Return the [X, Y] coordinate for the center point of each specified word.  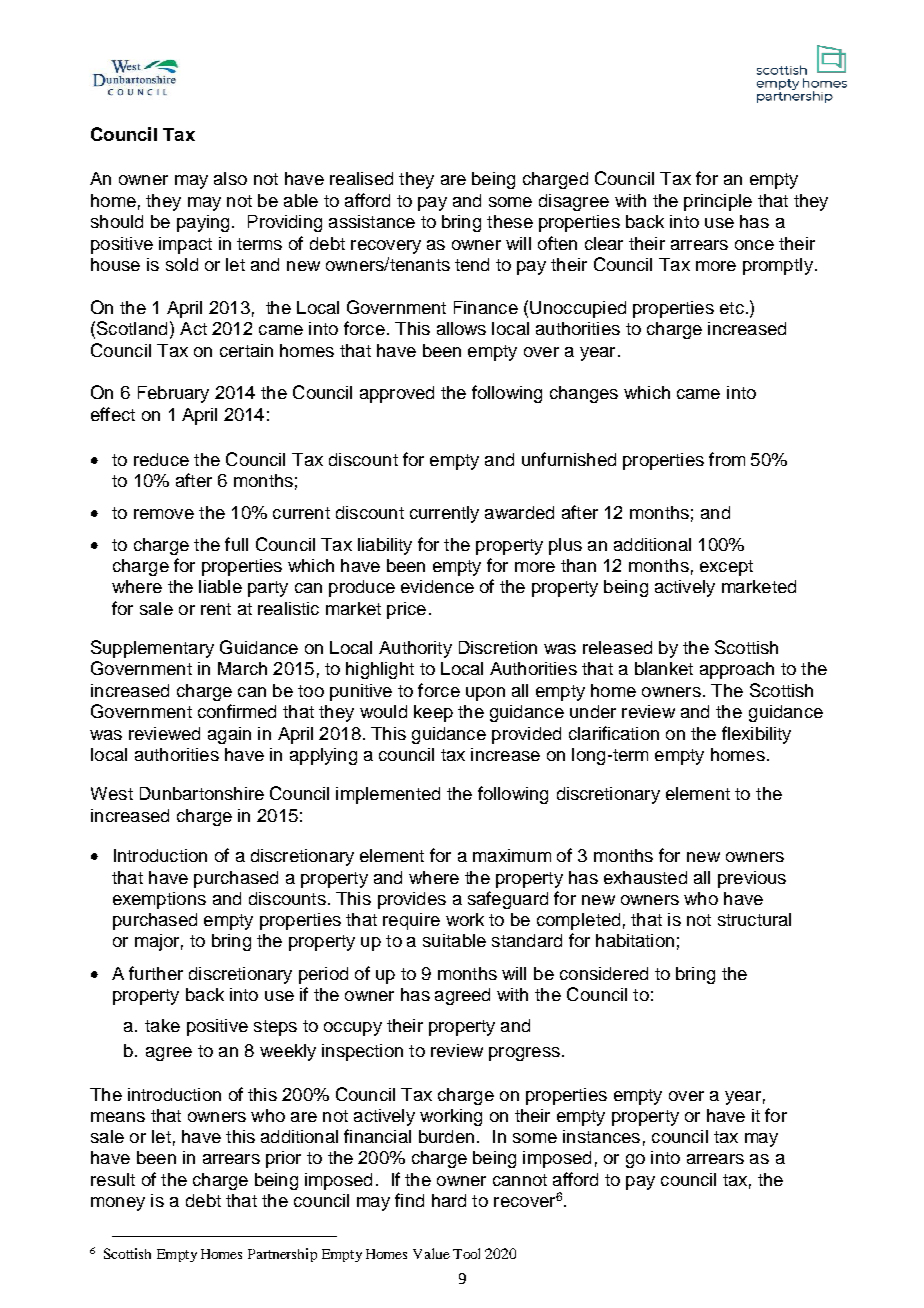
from [727, 459]
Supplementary [152, 649]
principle [718, 202]
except [726, 568]
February [173, 394]
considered [604, 973]
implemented [388, 795]
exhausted [645, 877]
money [118, 1204]
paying [203, 223]
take [162, 1025]
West [112, 793]
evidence [437, 586]
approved [397, 394]
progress [524, 1054]
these [510, 221]
